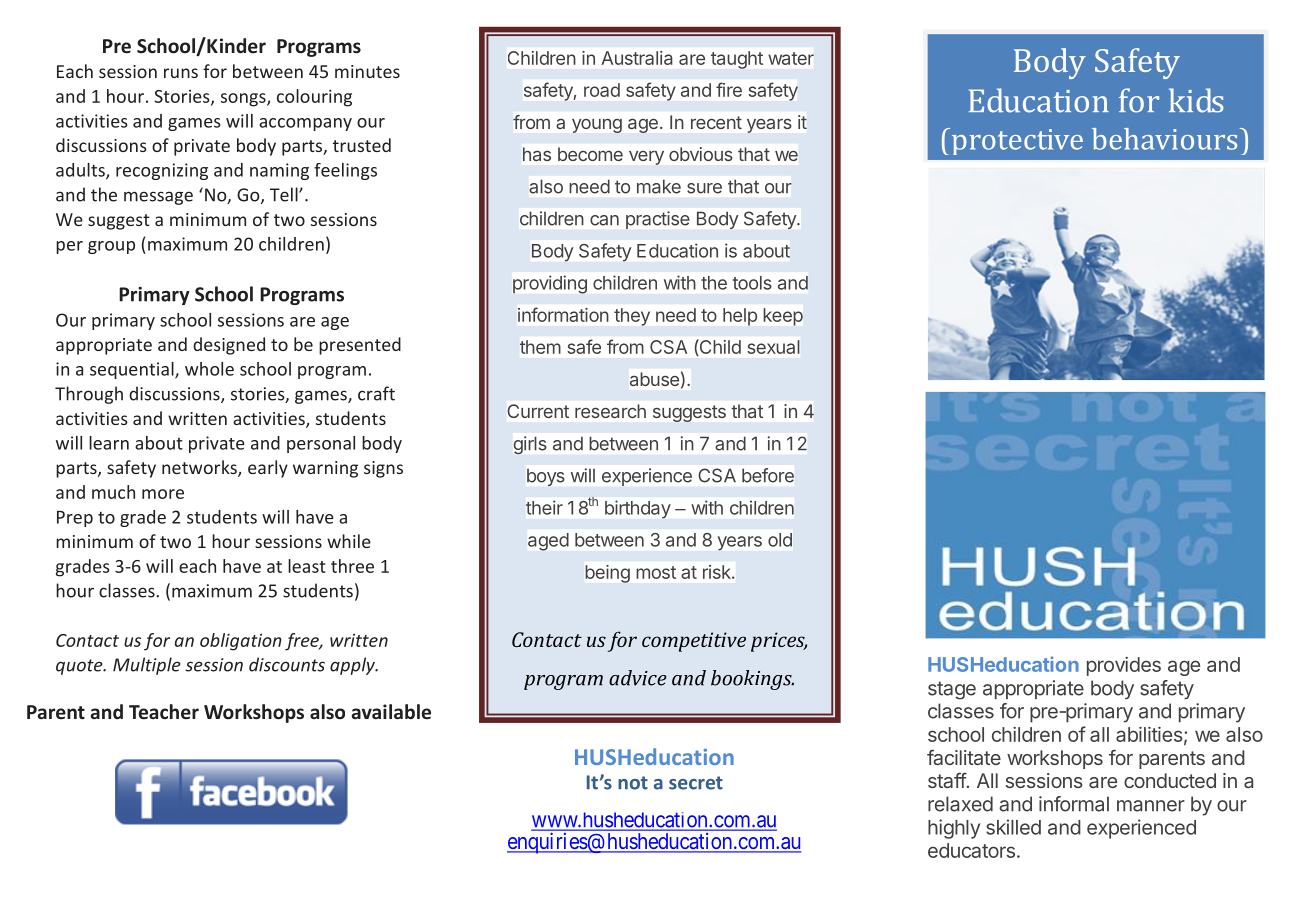  I want to click on keep, so click(783, 317).
